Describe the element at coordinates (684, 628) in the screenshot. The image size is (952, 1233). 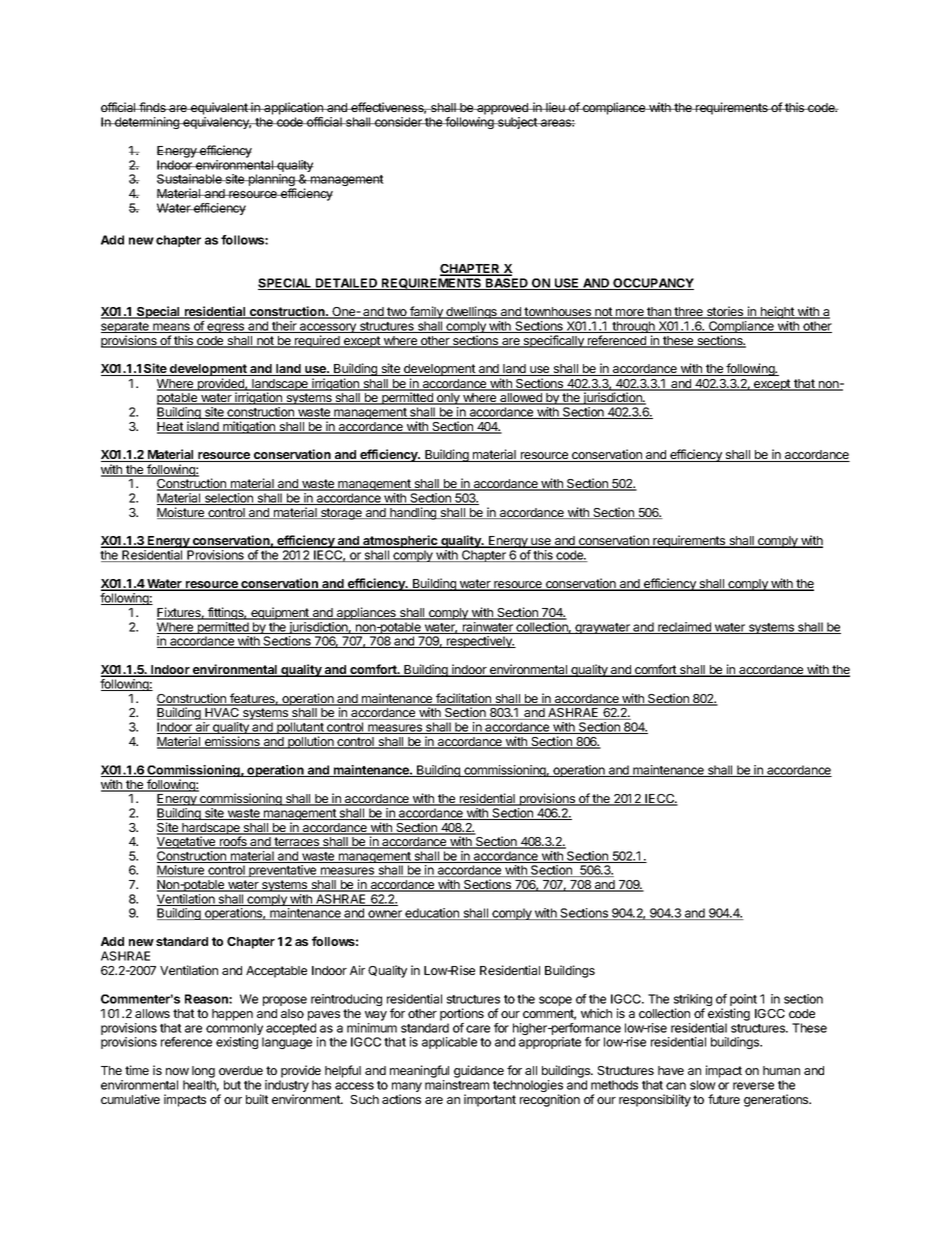
I see `reclaimed` at that location.
